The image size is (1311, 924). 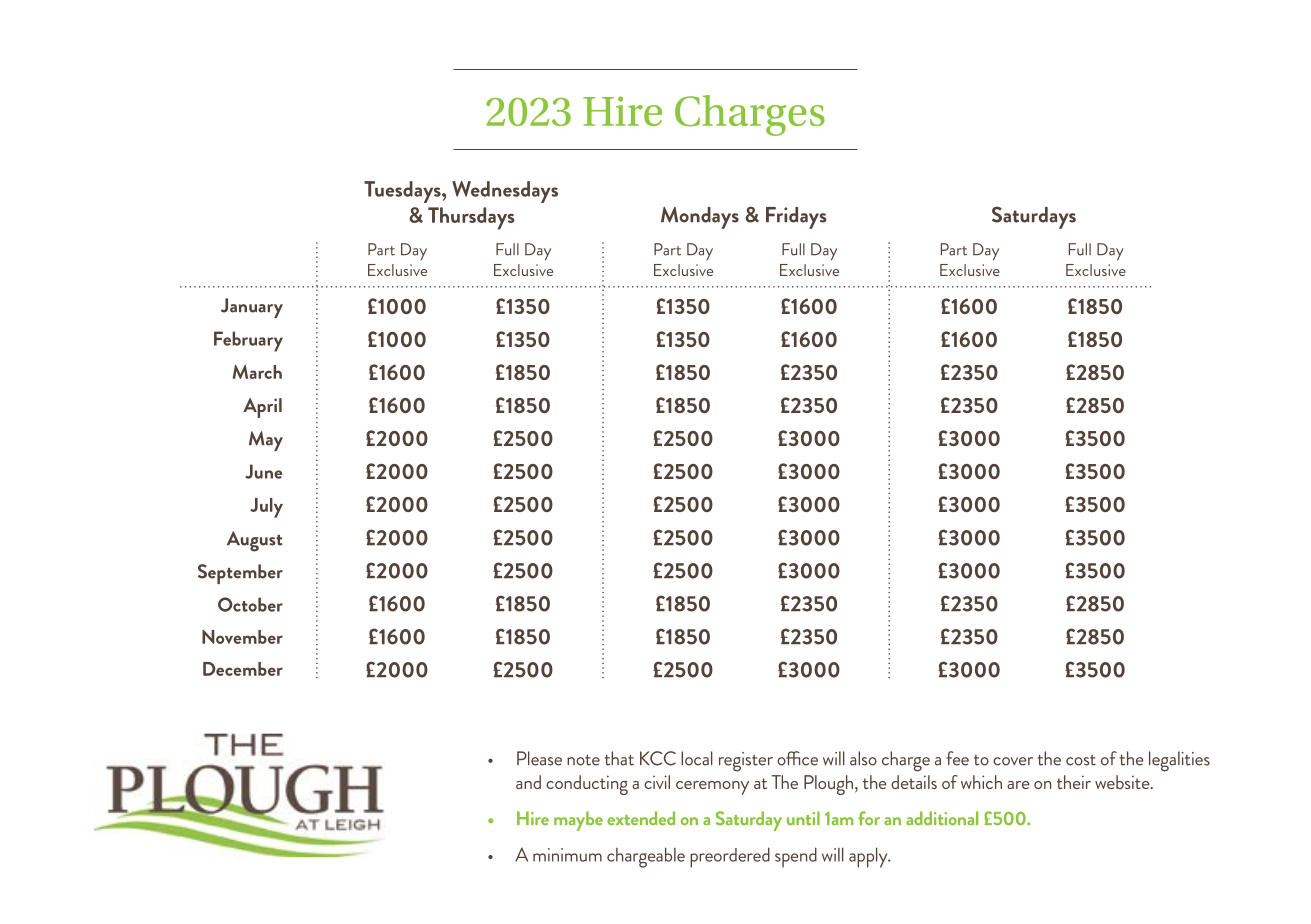 I want to click on October, so click(x=250, y=604).
